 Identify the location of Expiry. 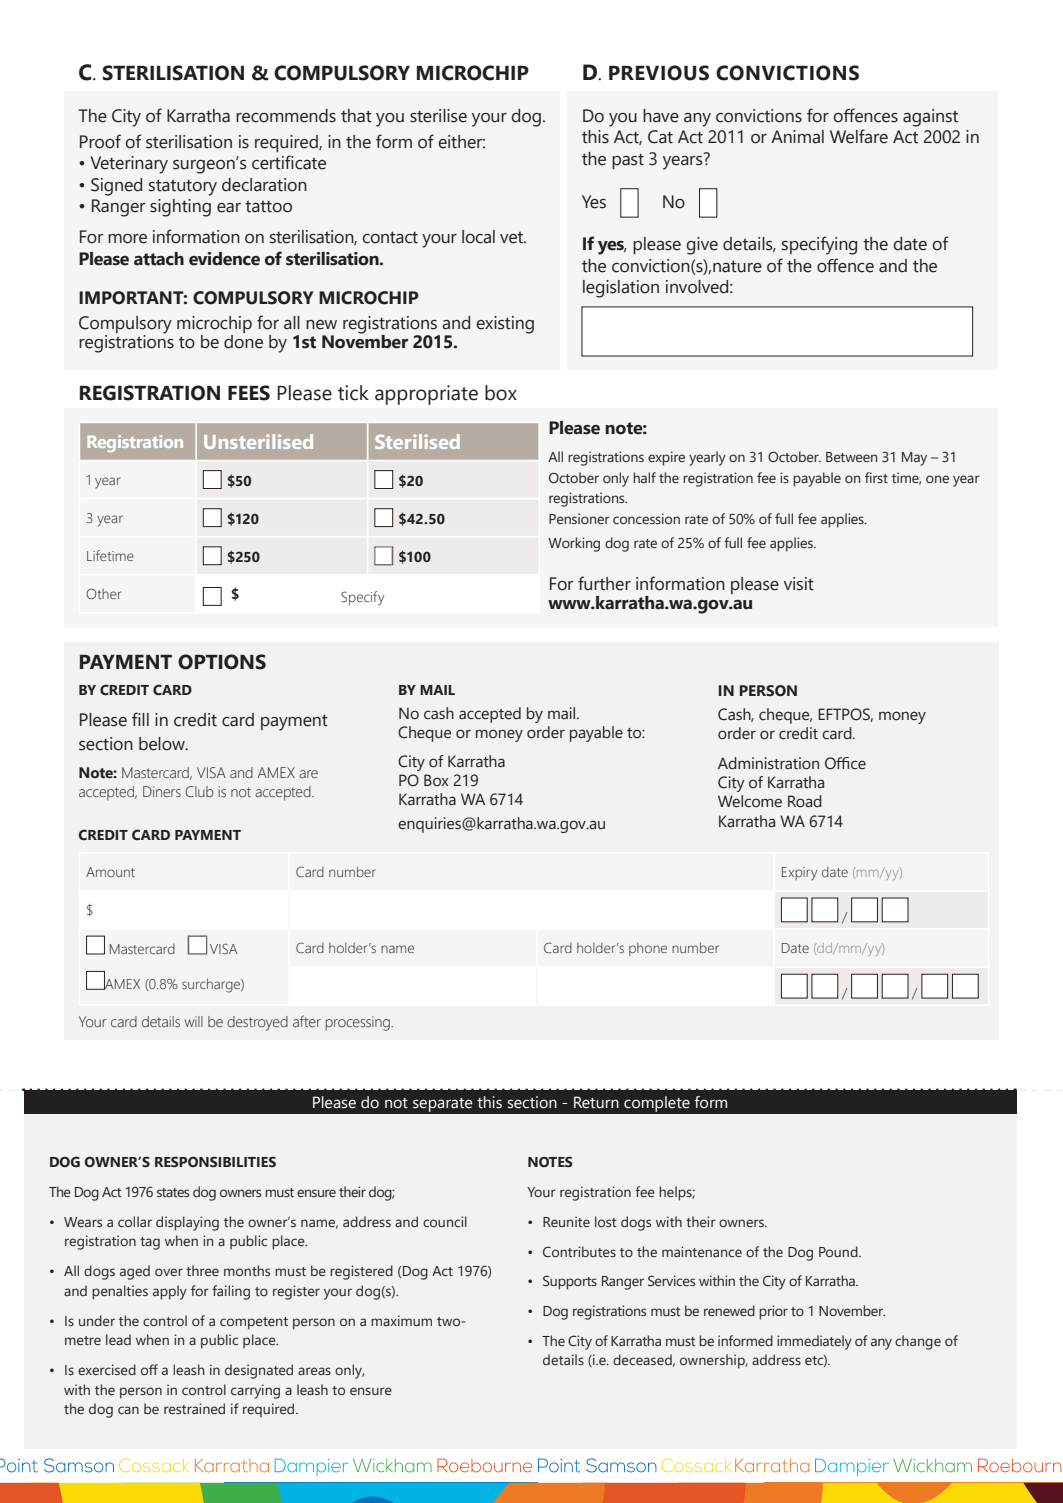
(799, 874).
